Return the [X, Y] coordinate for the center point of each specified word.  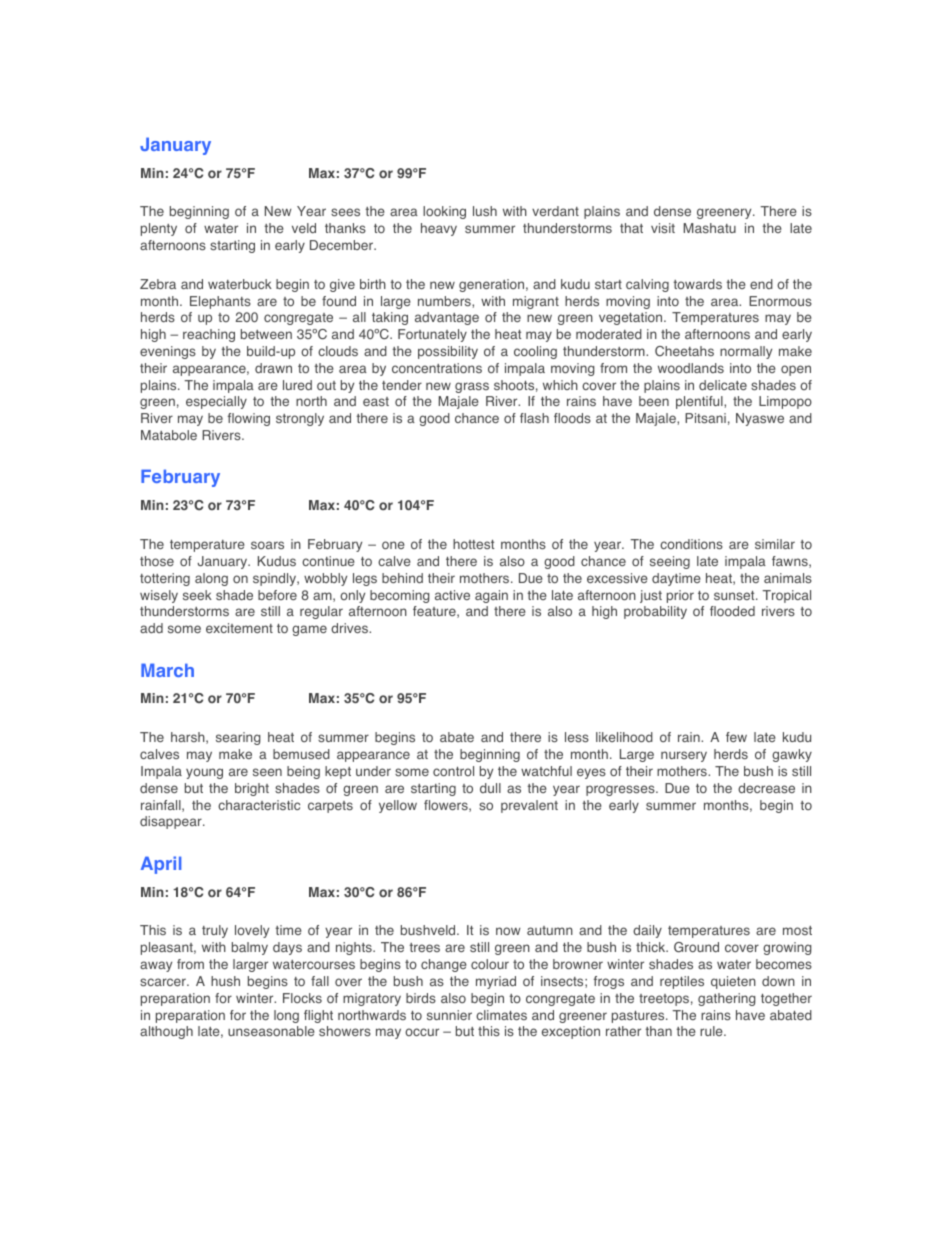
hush [225, 981]
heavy [439, 229]
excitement [239, 628]
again [491, 596]
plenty [159, 229]
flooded [732, 611]
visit [663, 228]
